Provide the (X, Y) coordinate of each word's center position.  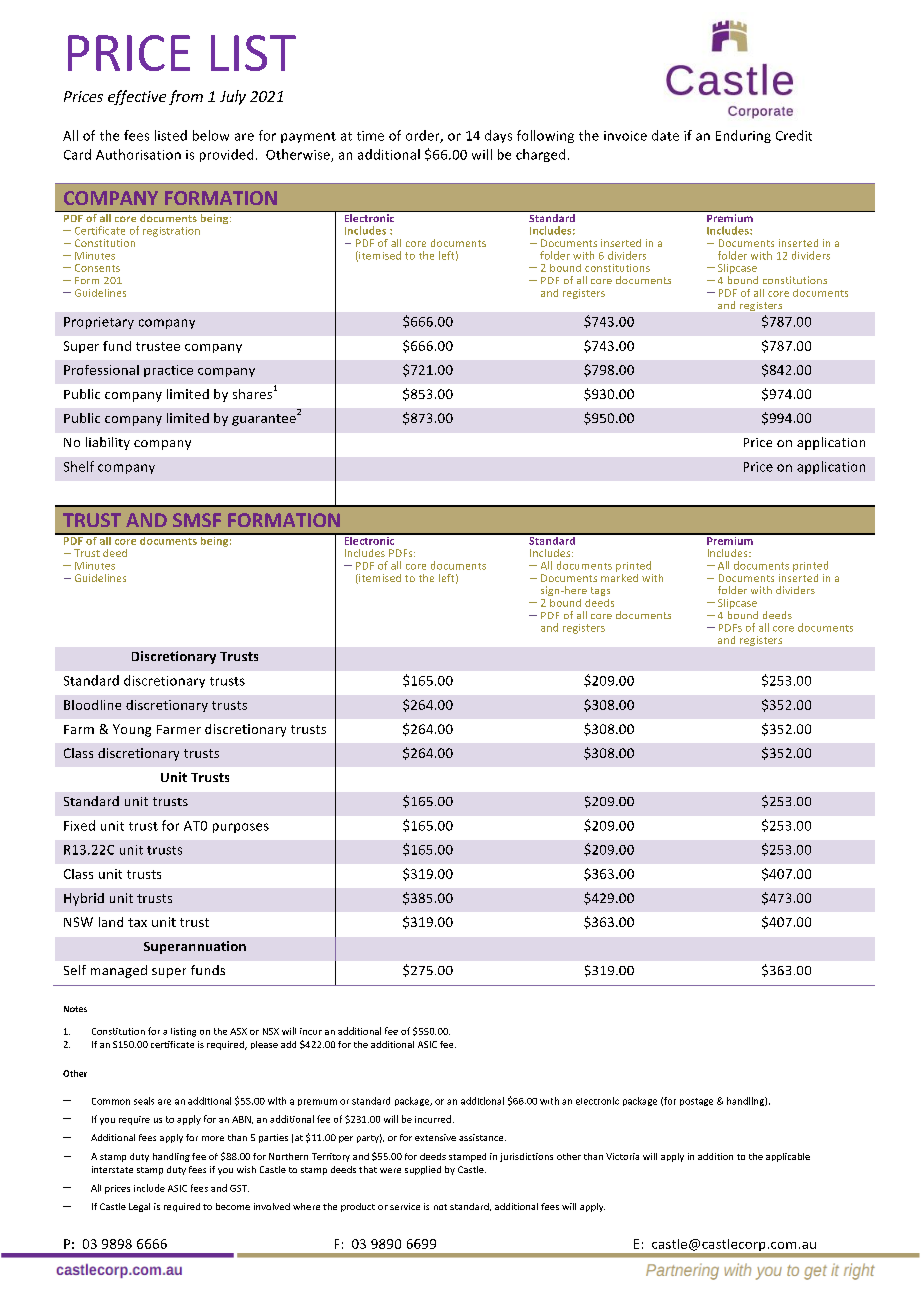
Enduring (743, 136)
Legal (139, 1207)
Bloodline (92, 705)
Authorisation (138, 154)
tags (600, 591)
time (370, 136)
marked (619, 576)
